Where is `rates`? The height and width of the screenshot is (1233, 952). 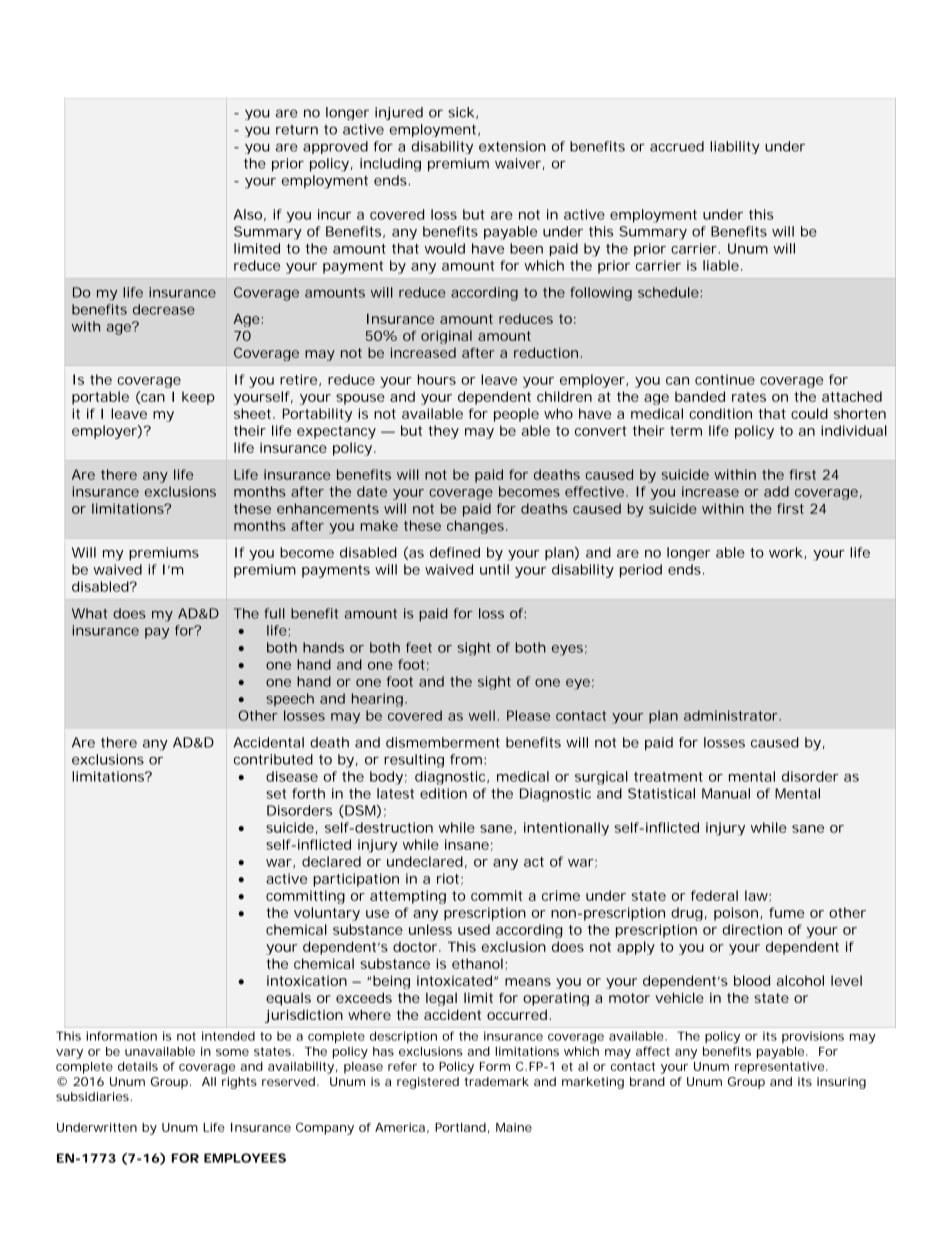 rates is located at coordinates (749, 397).
